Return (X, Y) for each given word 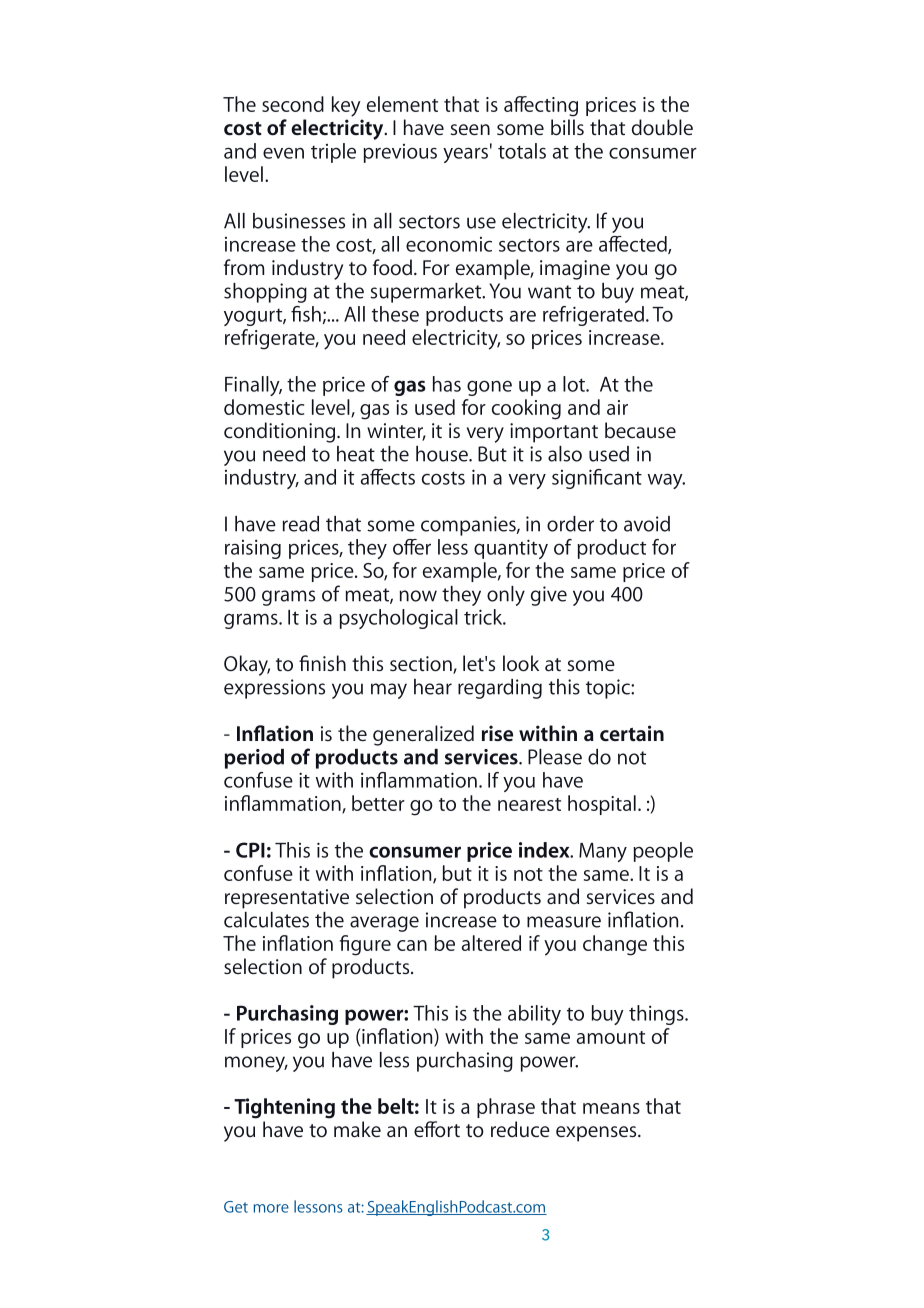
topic (609, 689)
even (283, 153)
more (271, 1208)
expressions (274, 689)
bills (567, 127)
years (465, 155)
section (422, 665)
